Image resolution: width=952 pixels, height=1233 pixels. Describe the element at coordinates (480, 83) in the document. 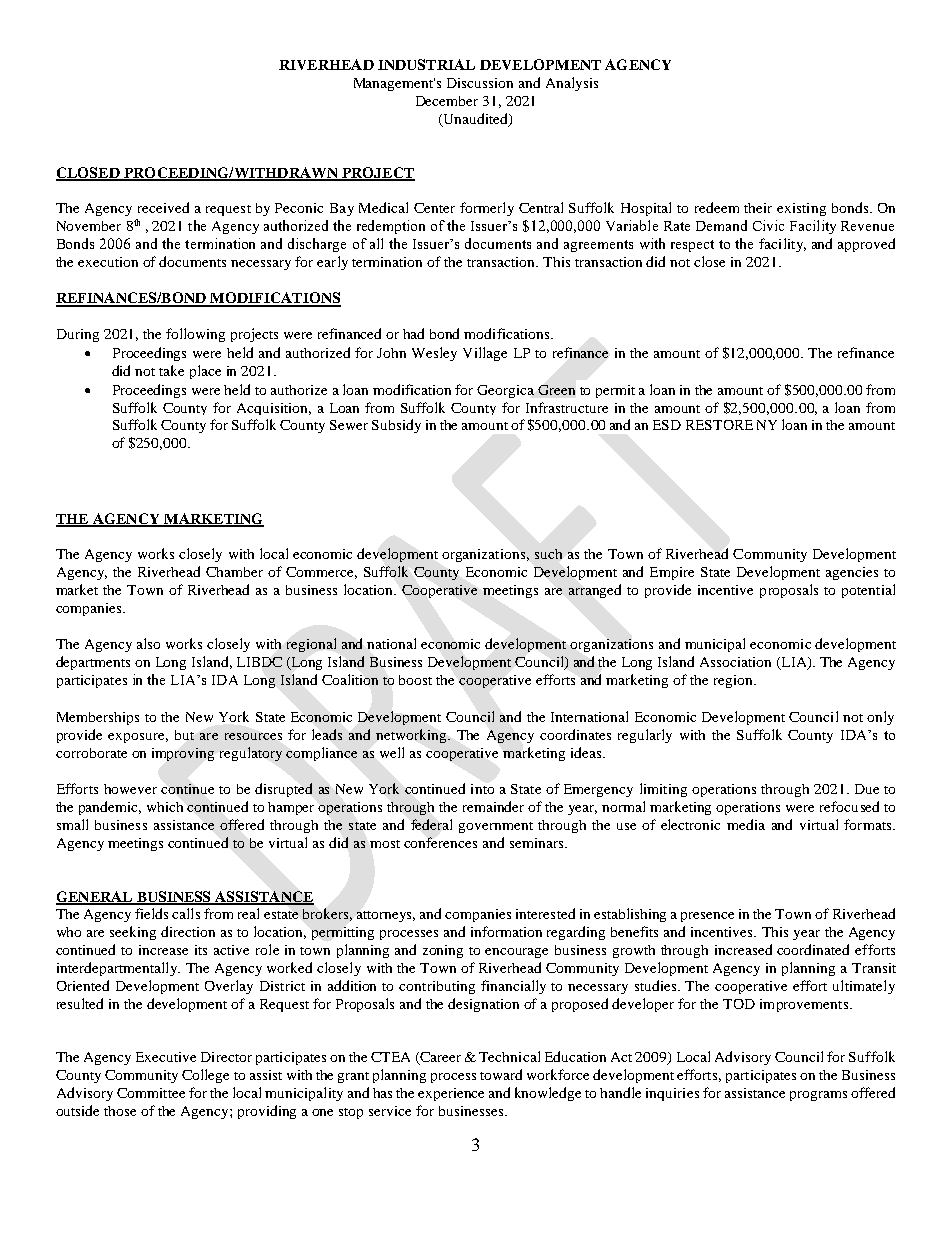

I see `Discussion` at that location.
